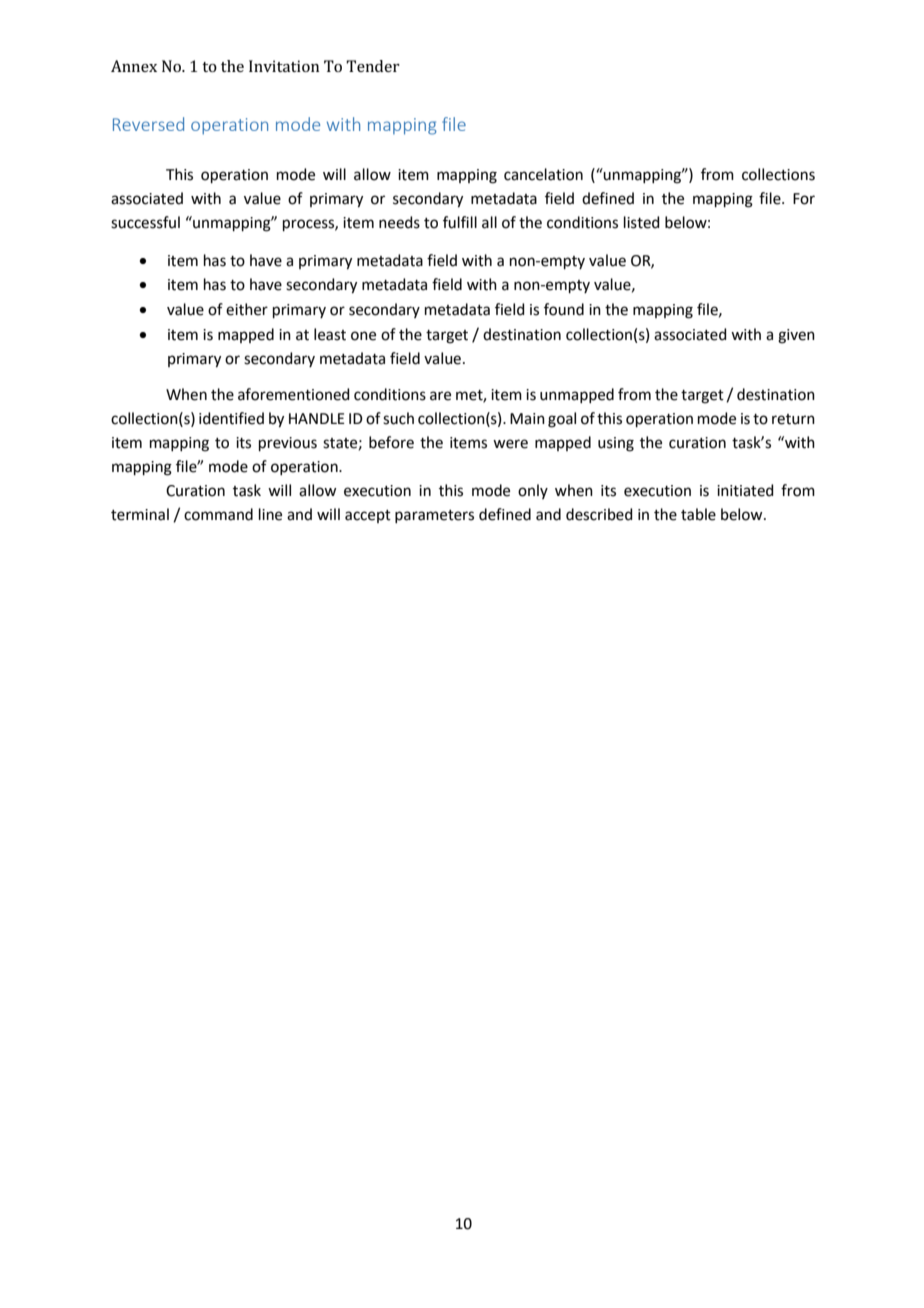  What do you see at coordinates (284, 66) in the page?
I see `Invitation` at bounding box center [284, 66].
